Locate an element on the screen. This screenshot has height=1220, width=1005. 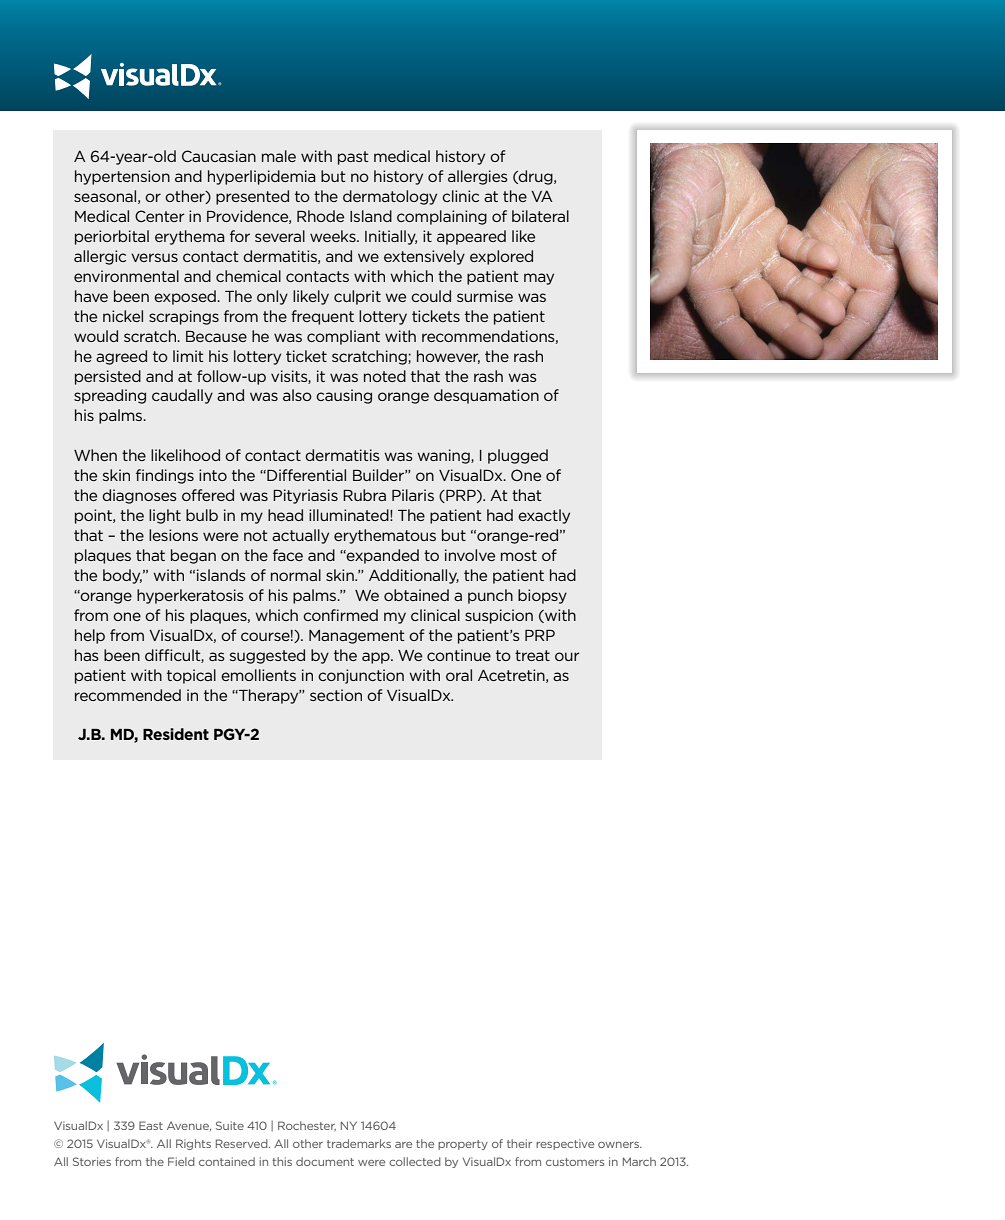
dermatology is located at coordinates (390, 197).
